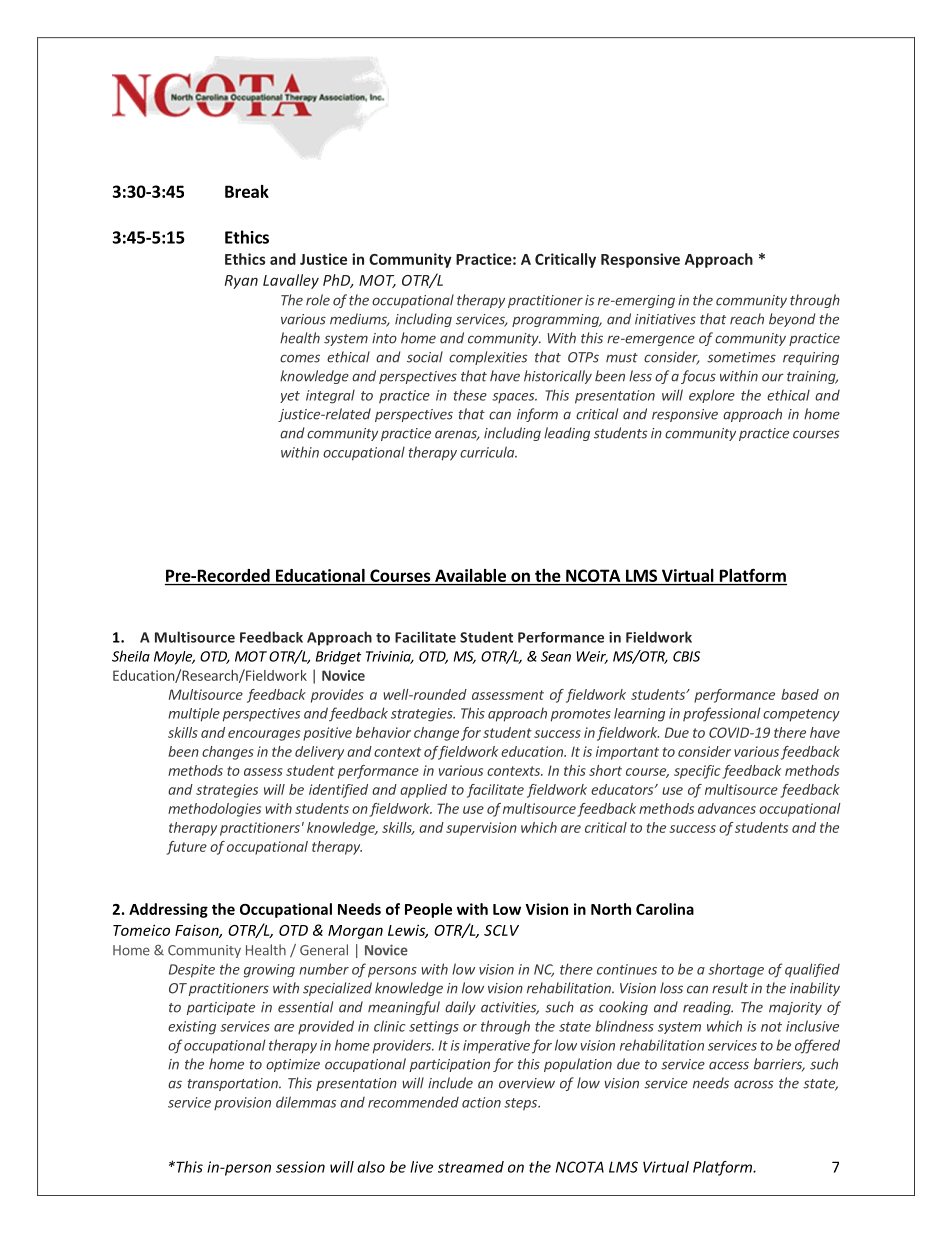 Image resolution: width=952 pixels, height=1233 pixels. Describe the element at coordinates (747, 319) in the screenshot. I see `reach` at that location.
